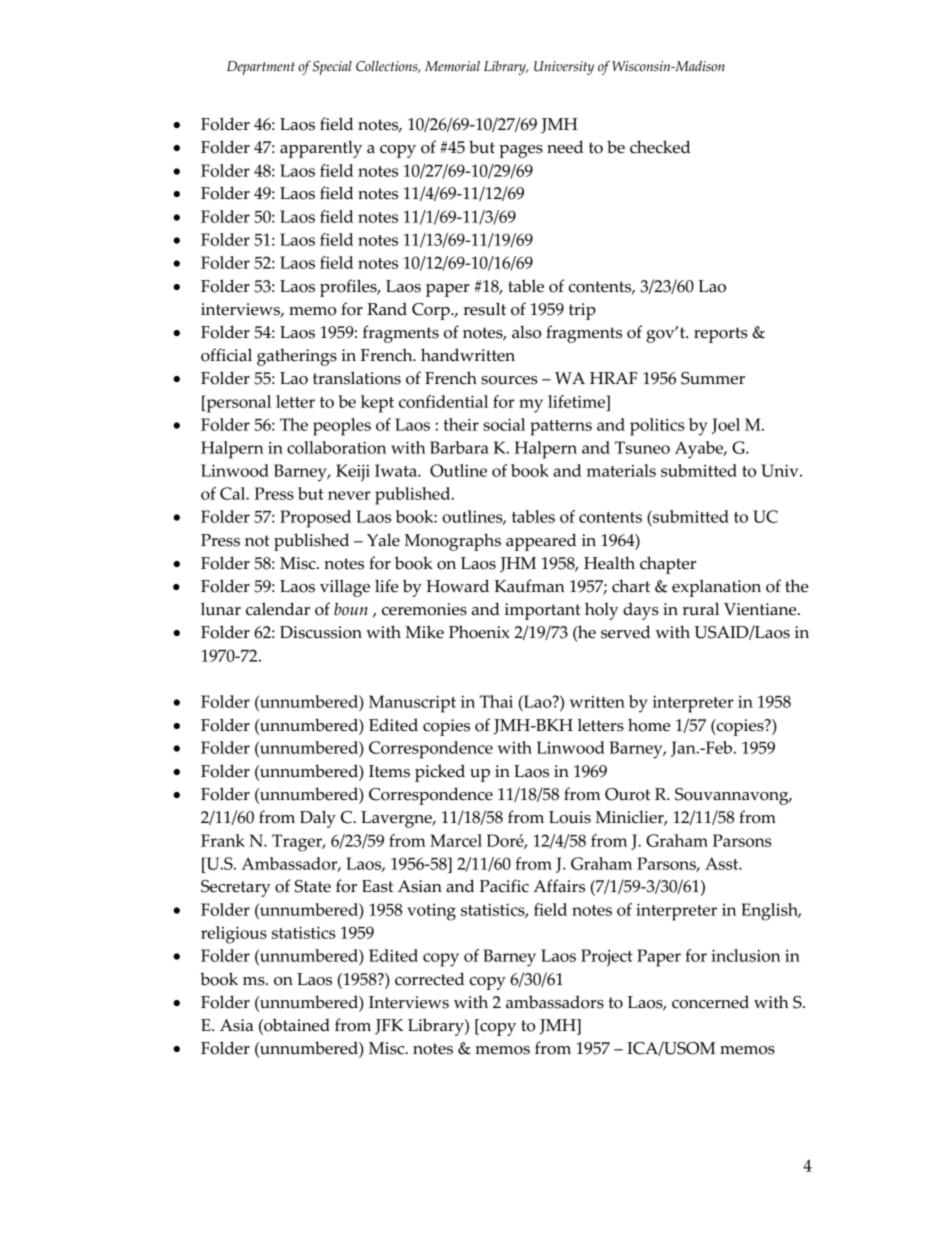 The image size is (952, 1233). Describe the element at coordinates (710, 1002) in the page. I see `concerned` at that location.
